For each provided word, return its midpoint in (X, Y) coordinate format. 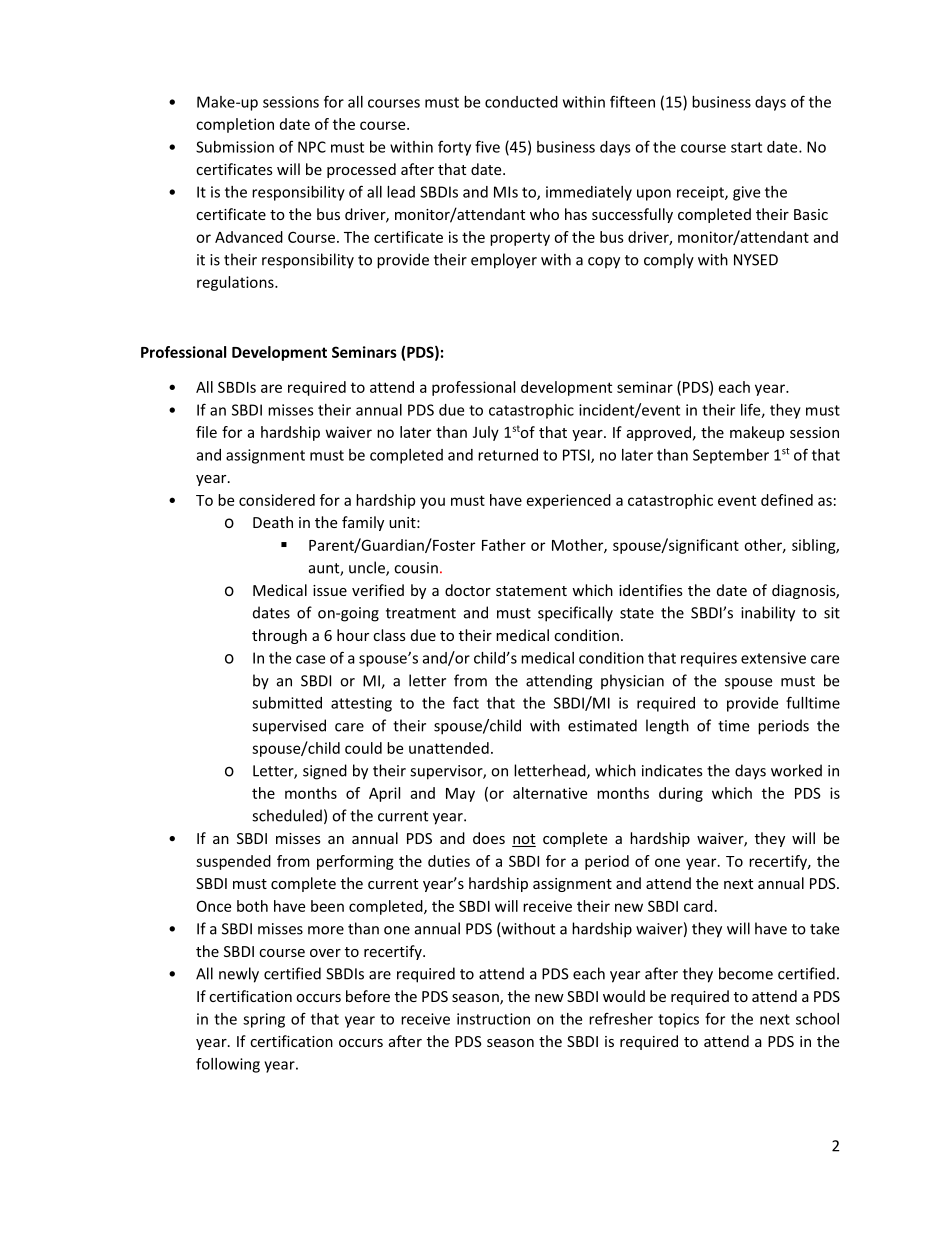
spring (264, 1020)
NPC (312, 147)
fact (466, 702)
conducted (521, 102)
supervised (289, 727)
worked (796, 770)
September (731, 456)
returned (508, 455)
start (746, 147)
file (206, 432)
